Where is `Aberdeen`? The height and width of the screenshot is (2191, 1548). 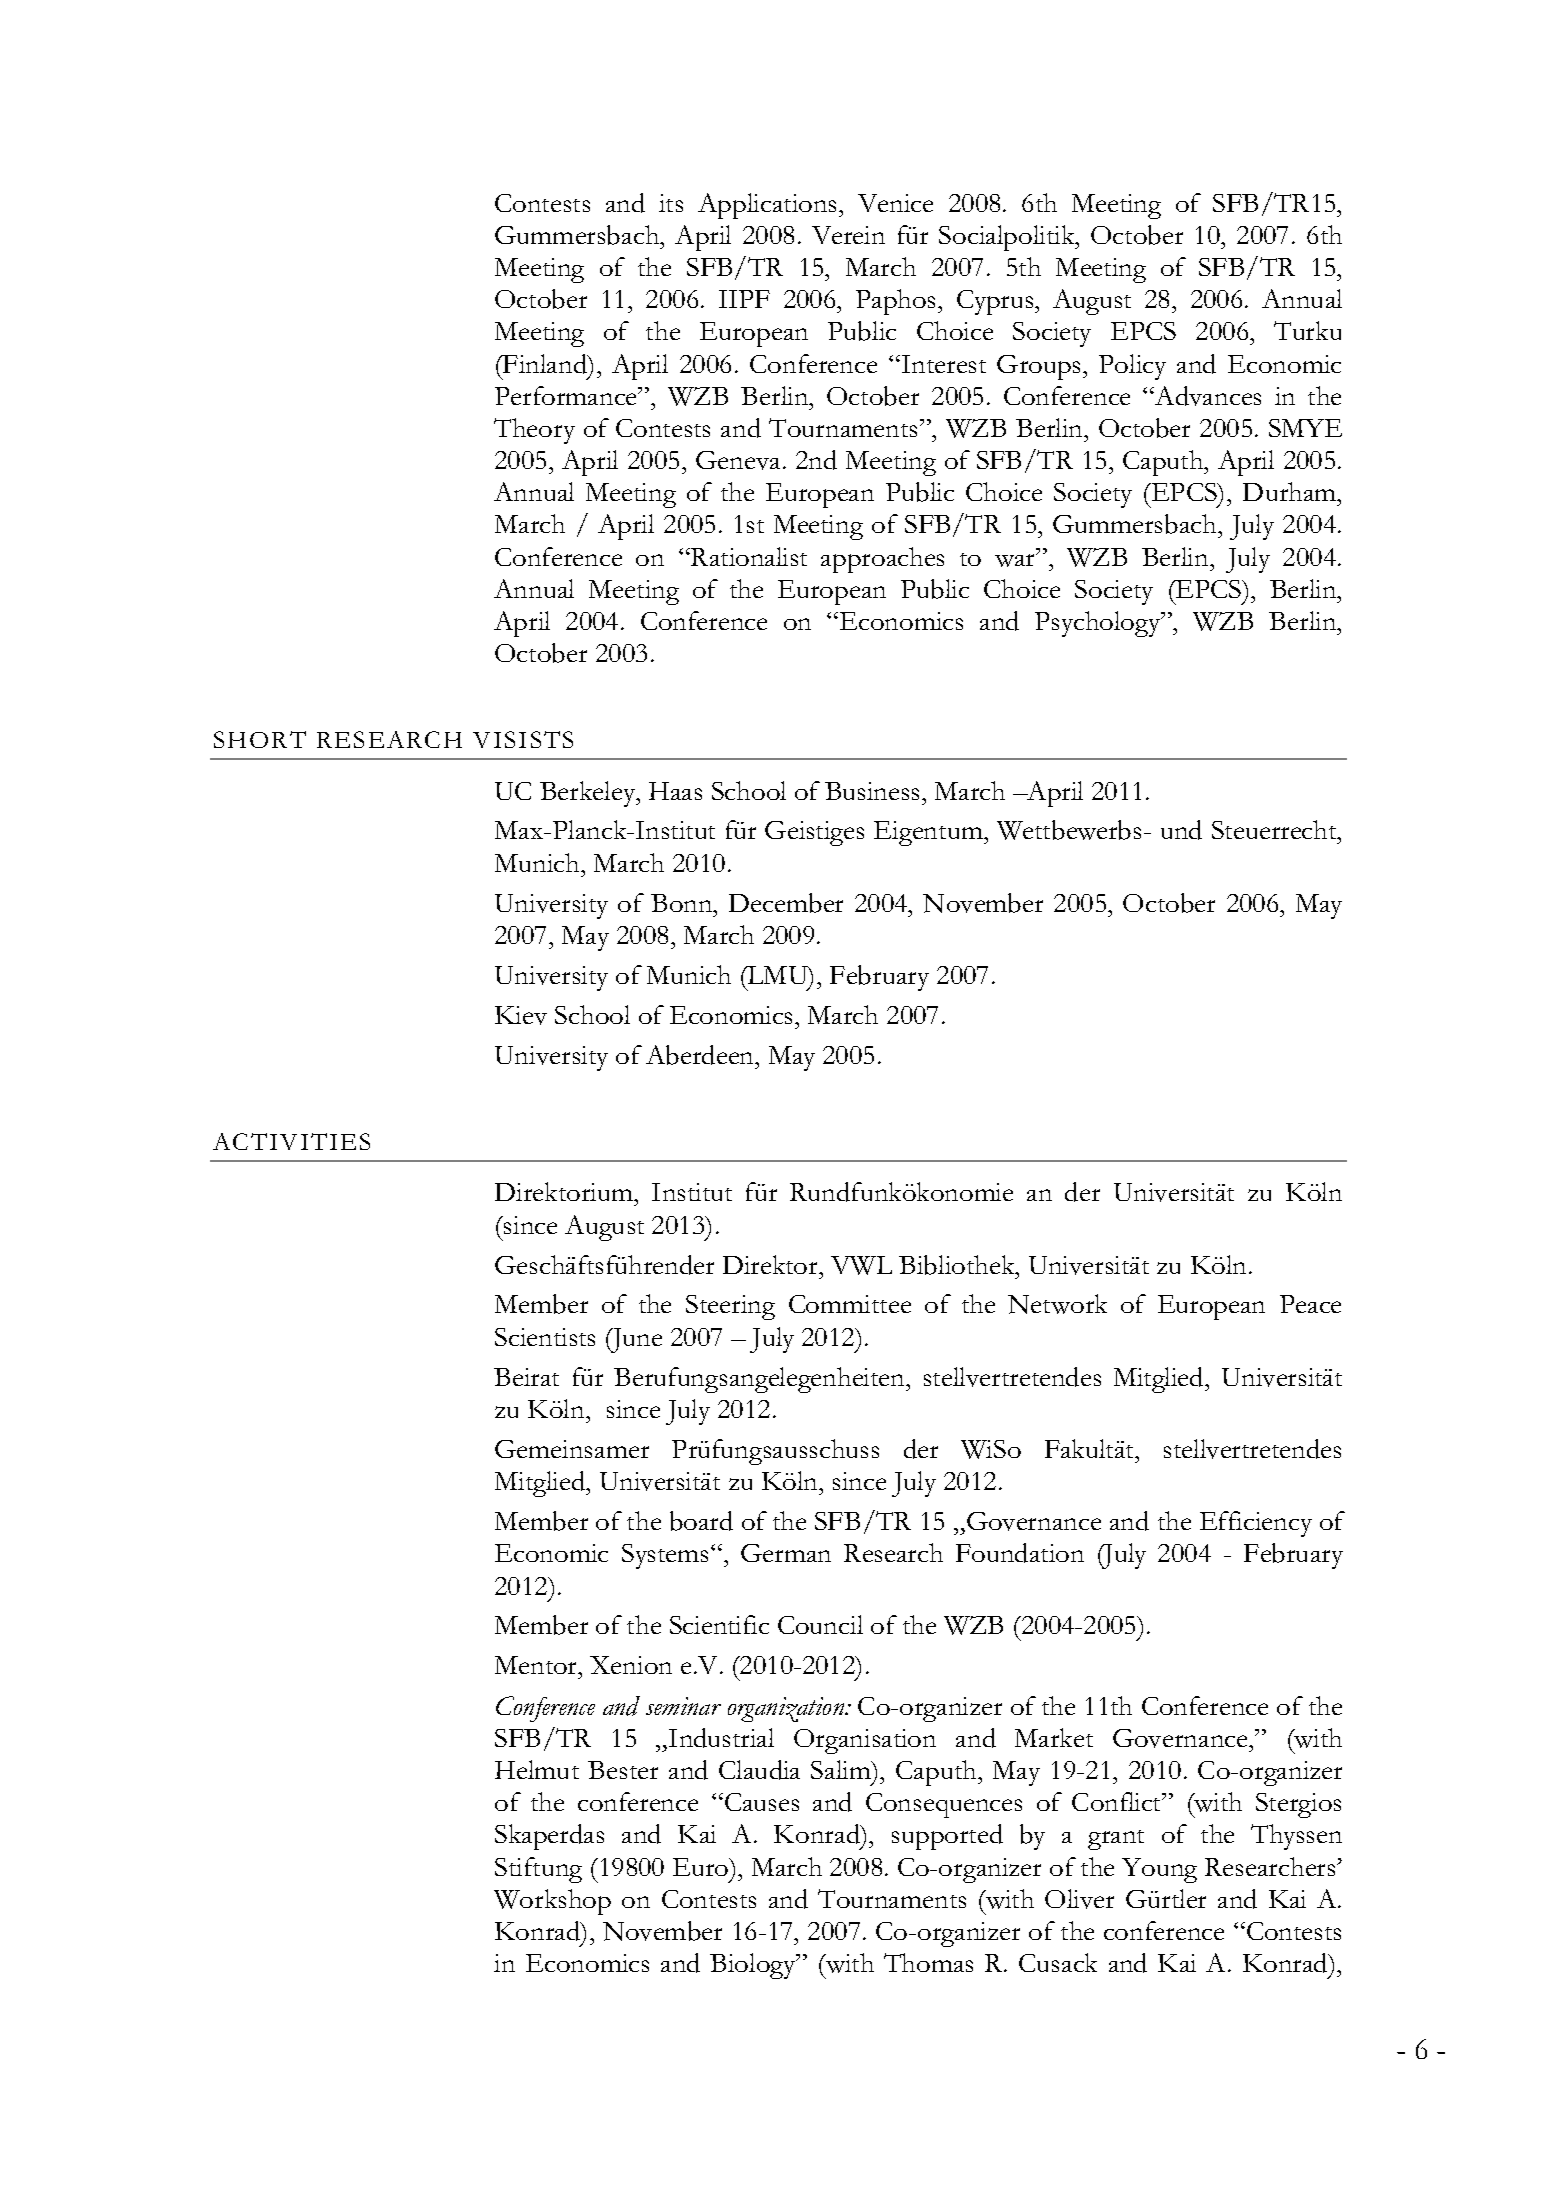
Aberdeen is located at coordinates (701, 1055).
